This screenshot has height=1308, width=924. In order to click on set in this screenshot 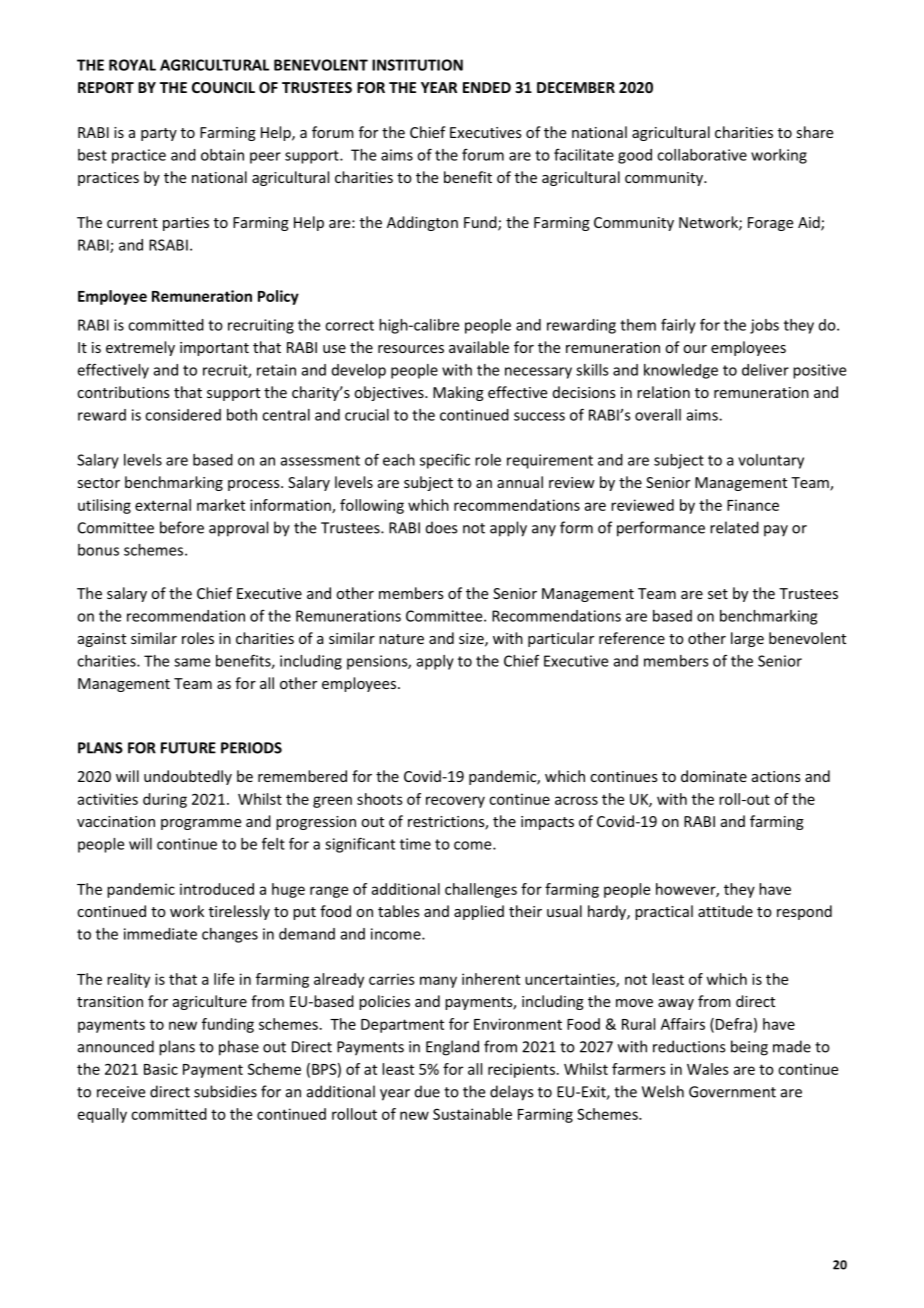, I will do `click(718, 594)`.
